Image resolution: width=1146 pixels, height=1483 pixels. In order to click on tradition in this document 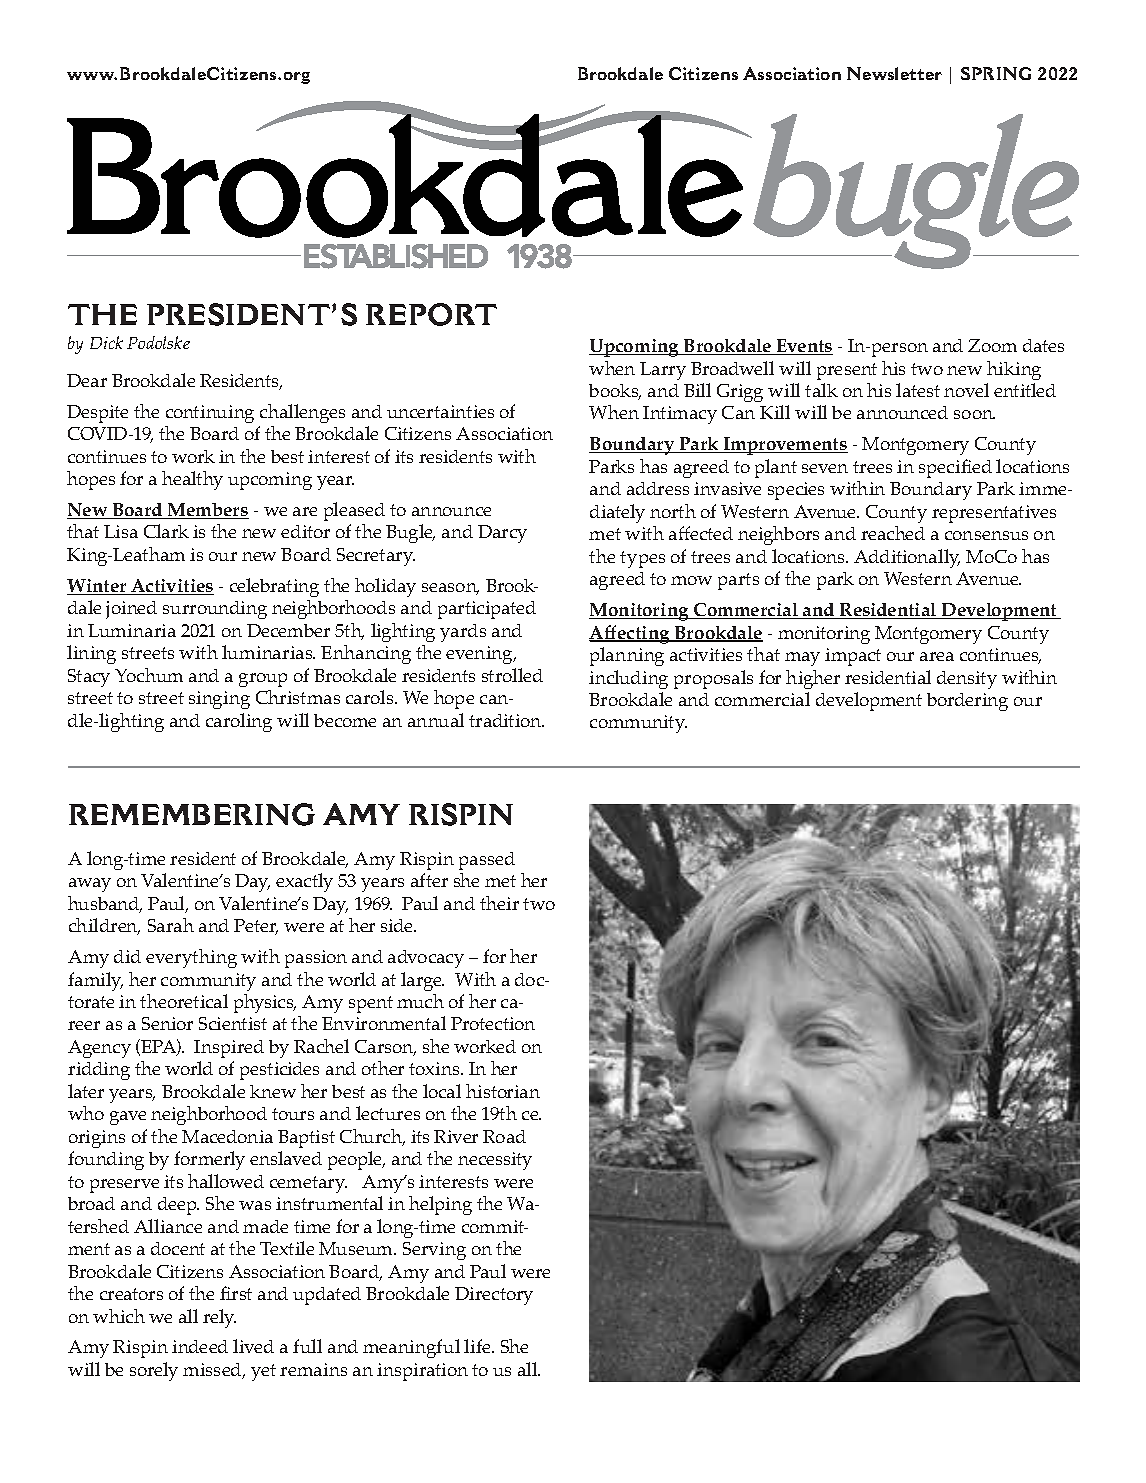, I will do `click(506, 720)`.
